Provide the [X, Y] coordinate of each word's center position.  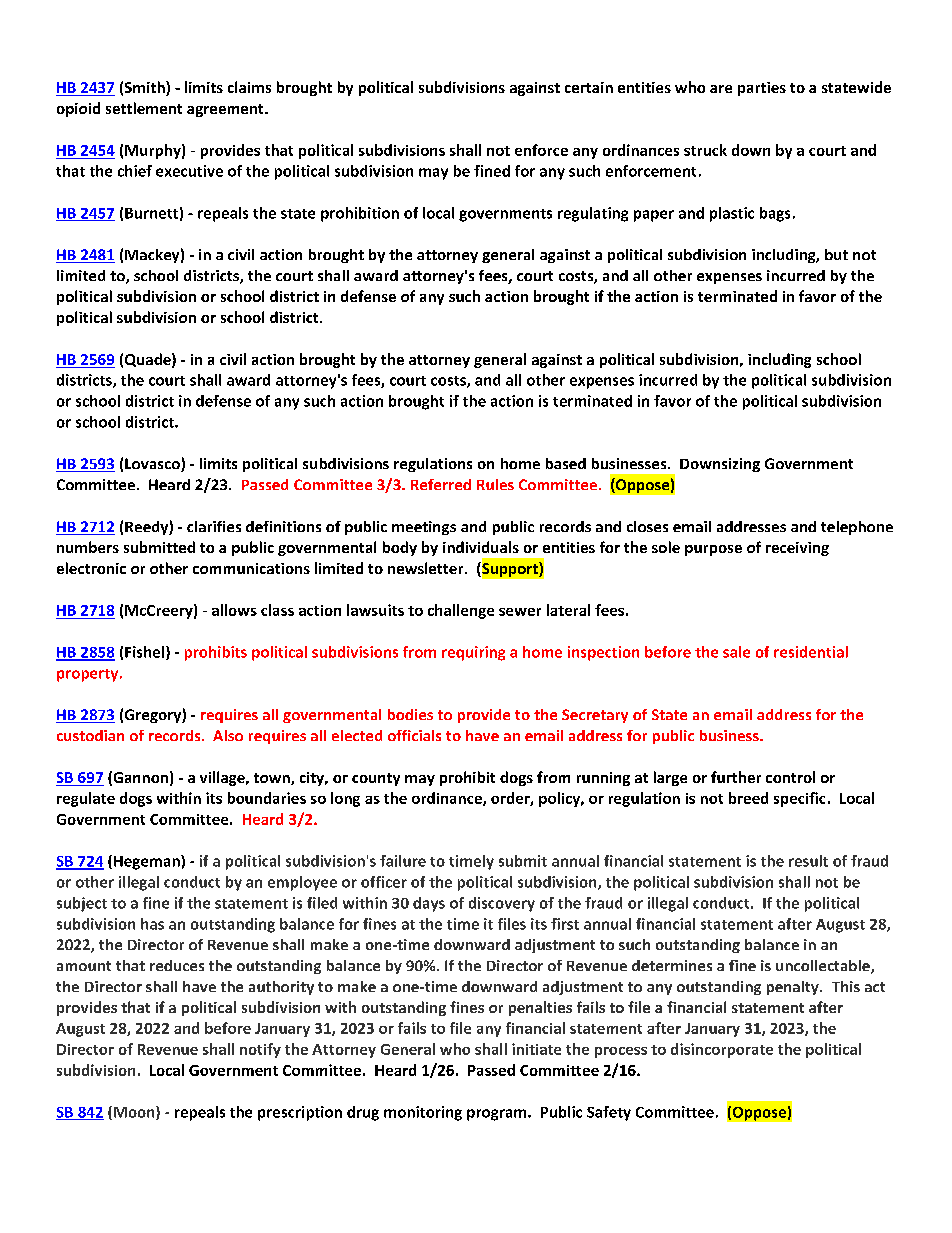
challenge [461, 611]
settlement [144, 108]
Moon [135, 1113]
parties [762, 89]
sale [736, 652]
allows [234, 610]
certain [589, 87]
